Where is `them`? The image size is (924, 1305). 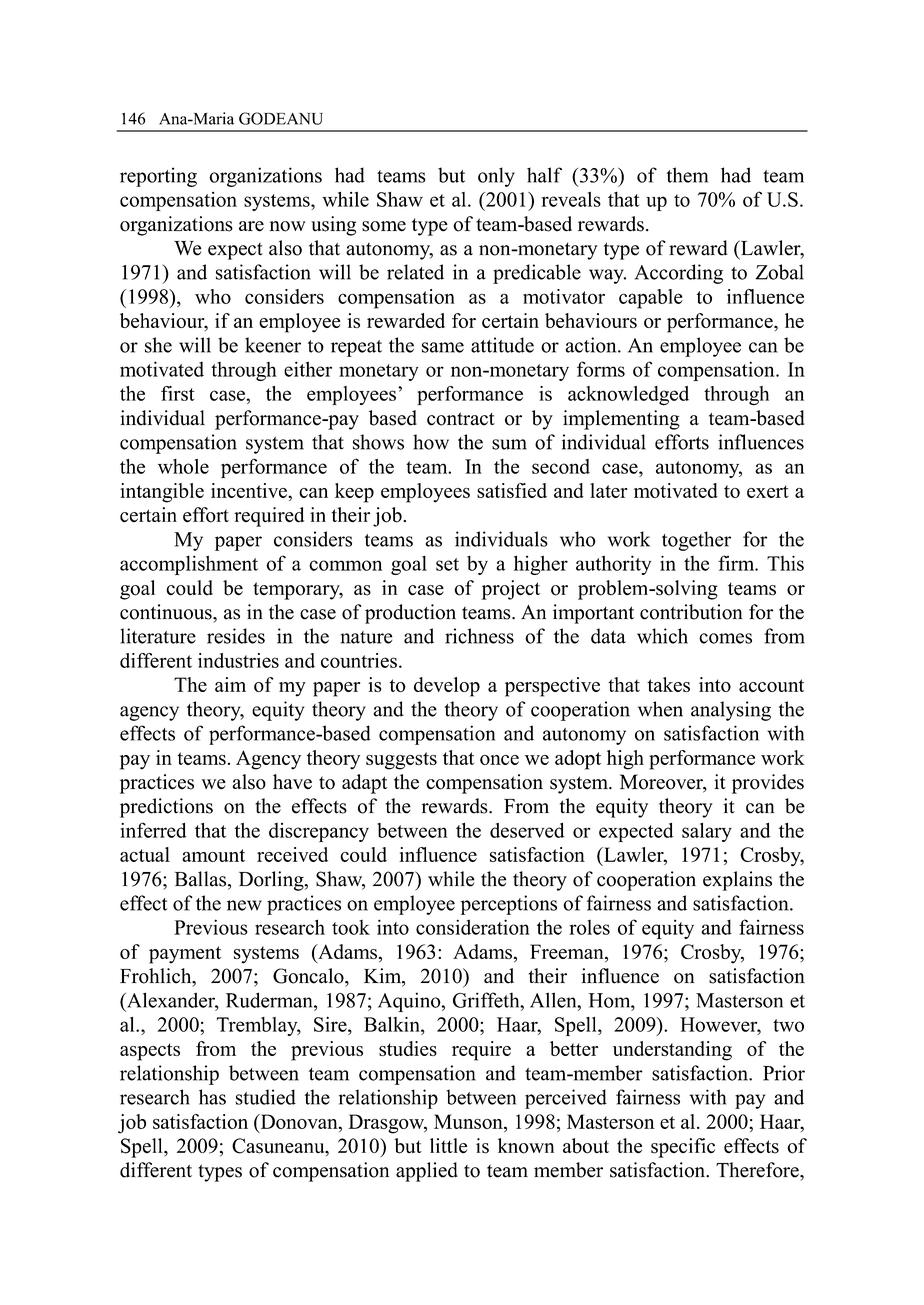 them is located at coordinates (687, 175).
